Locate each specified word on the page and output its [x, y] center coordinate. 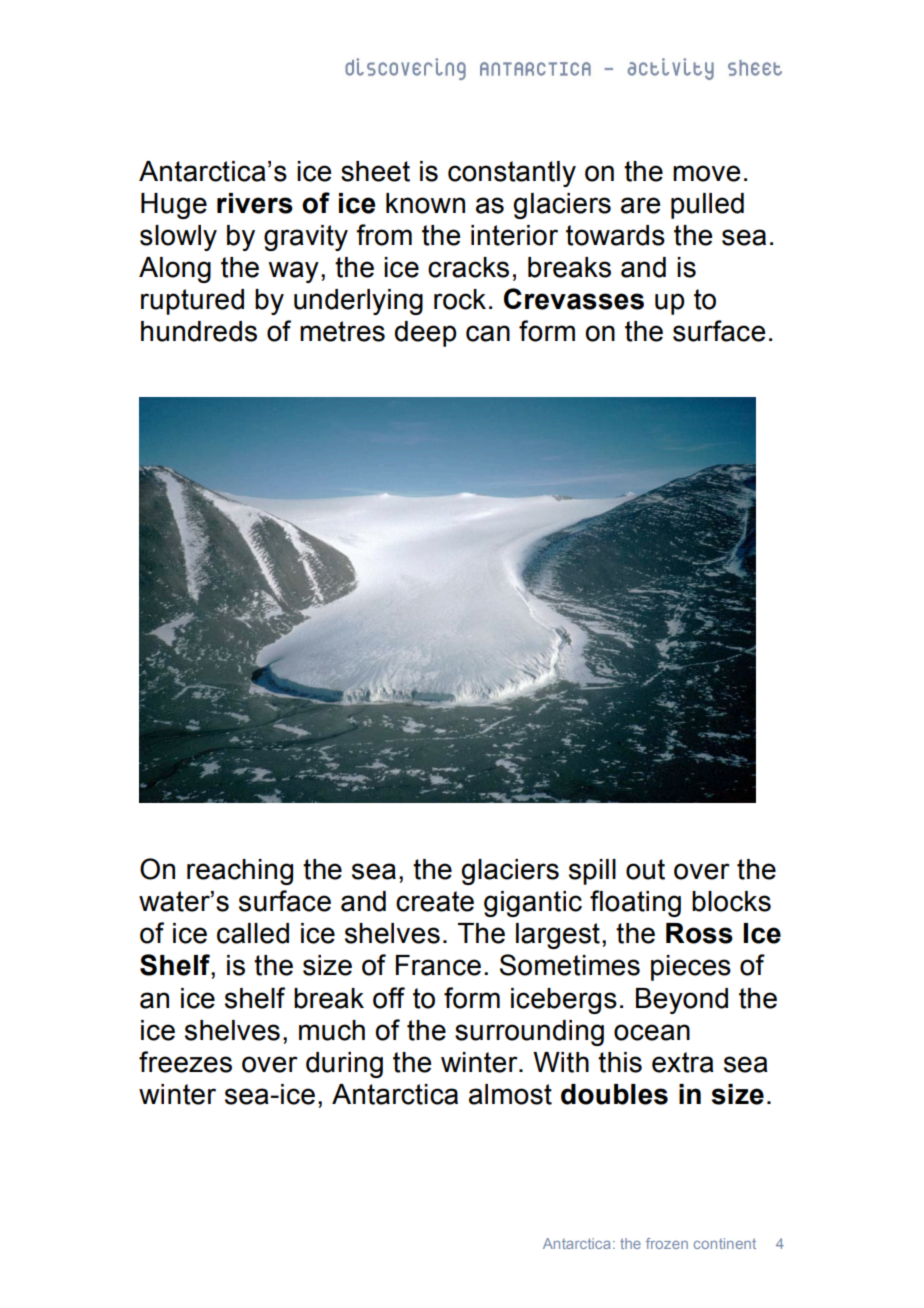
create [435, 901]
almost [510, 1094]
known [425, 203]
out [645, 869]
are [640, 205]
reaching [240, 872]
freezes [185, 1062]
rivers [255, 203]
